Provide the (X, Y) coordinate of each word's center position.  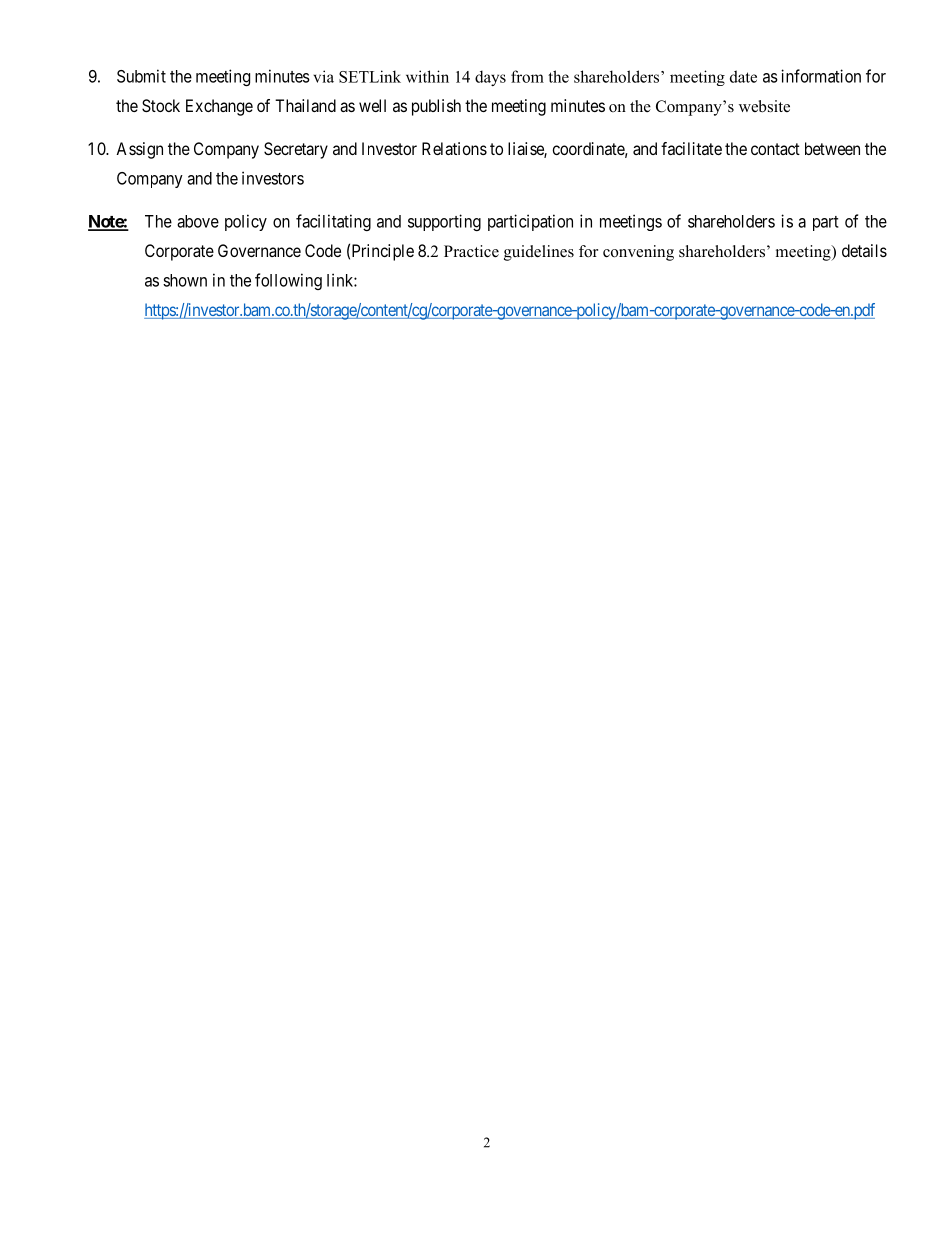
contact (775, 149)
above (198, 221)
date (743, 76)
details (864, 250)
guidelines (539, 253)
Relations (454, 148)
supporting (444, 222)
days (490, 78)
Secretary (296, 150)
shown (185, 280)
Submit (141, 76)
